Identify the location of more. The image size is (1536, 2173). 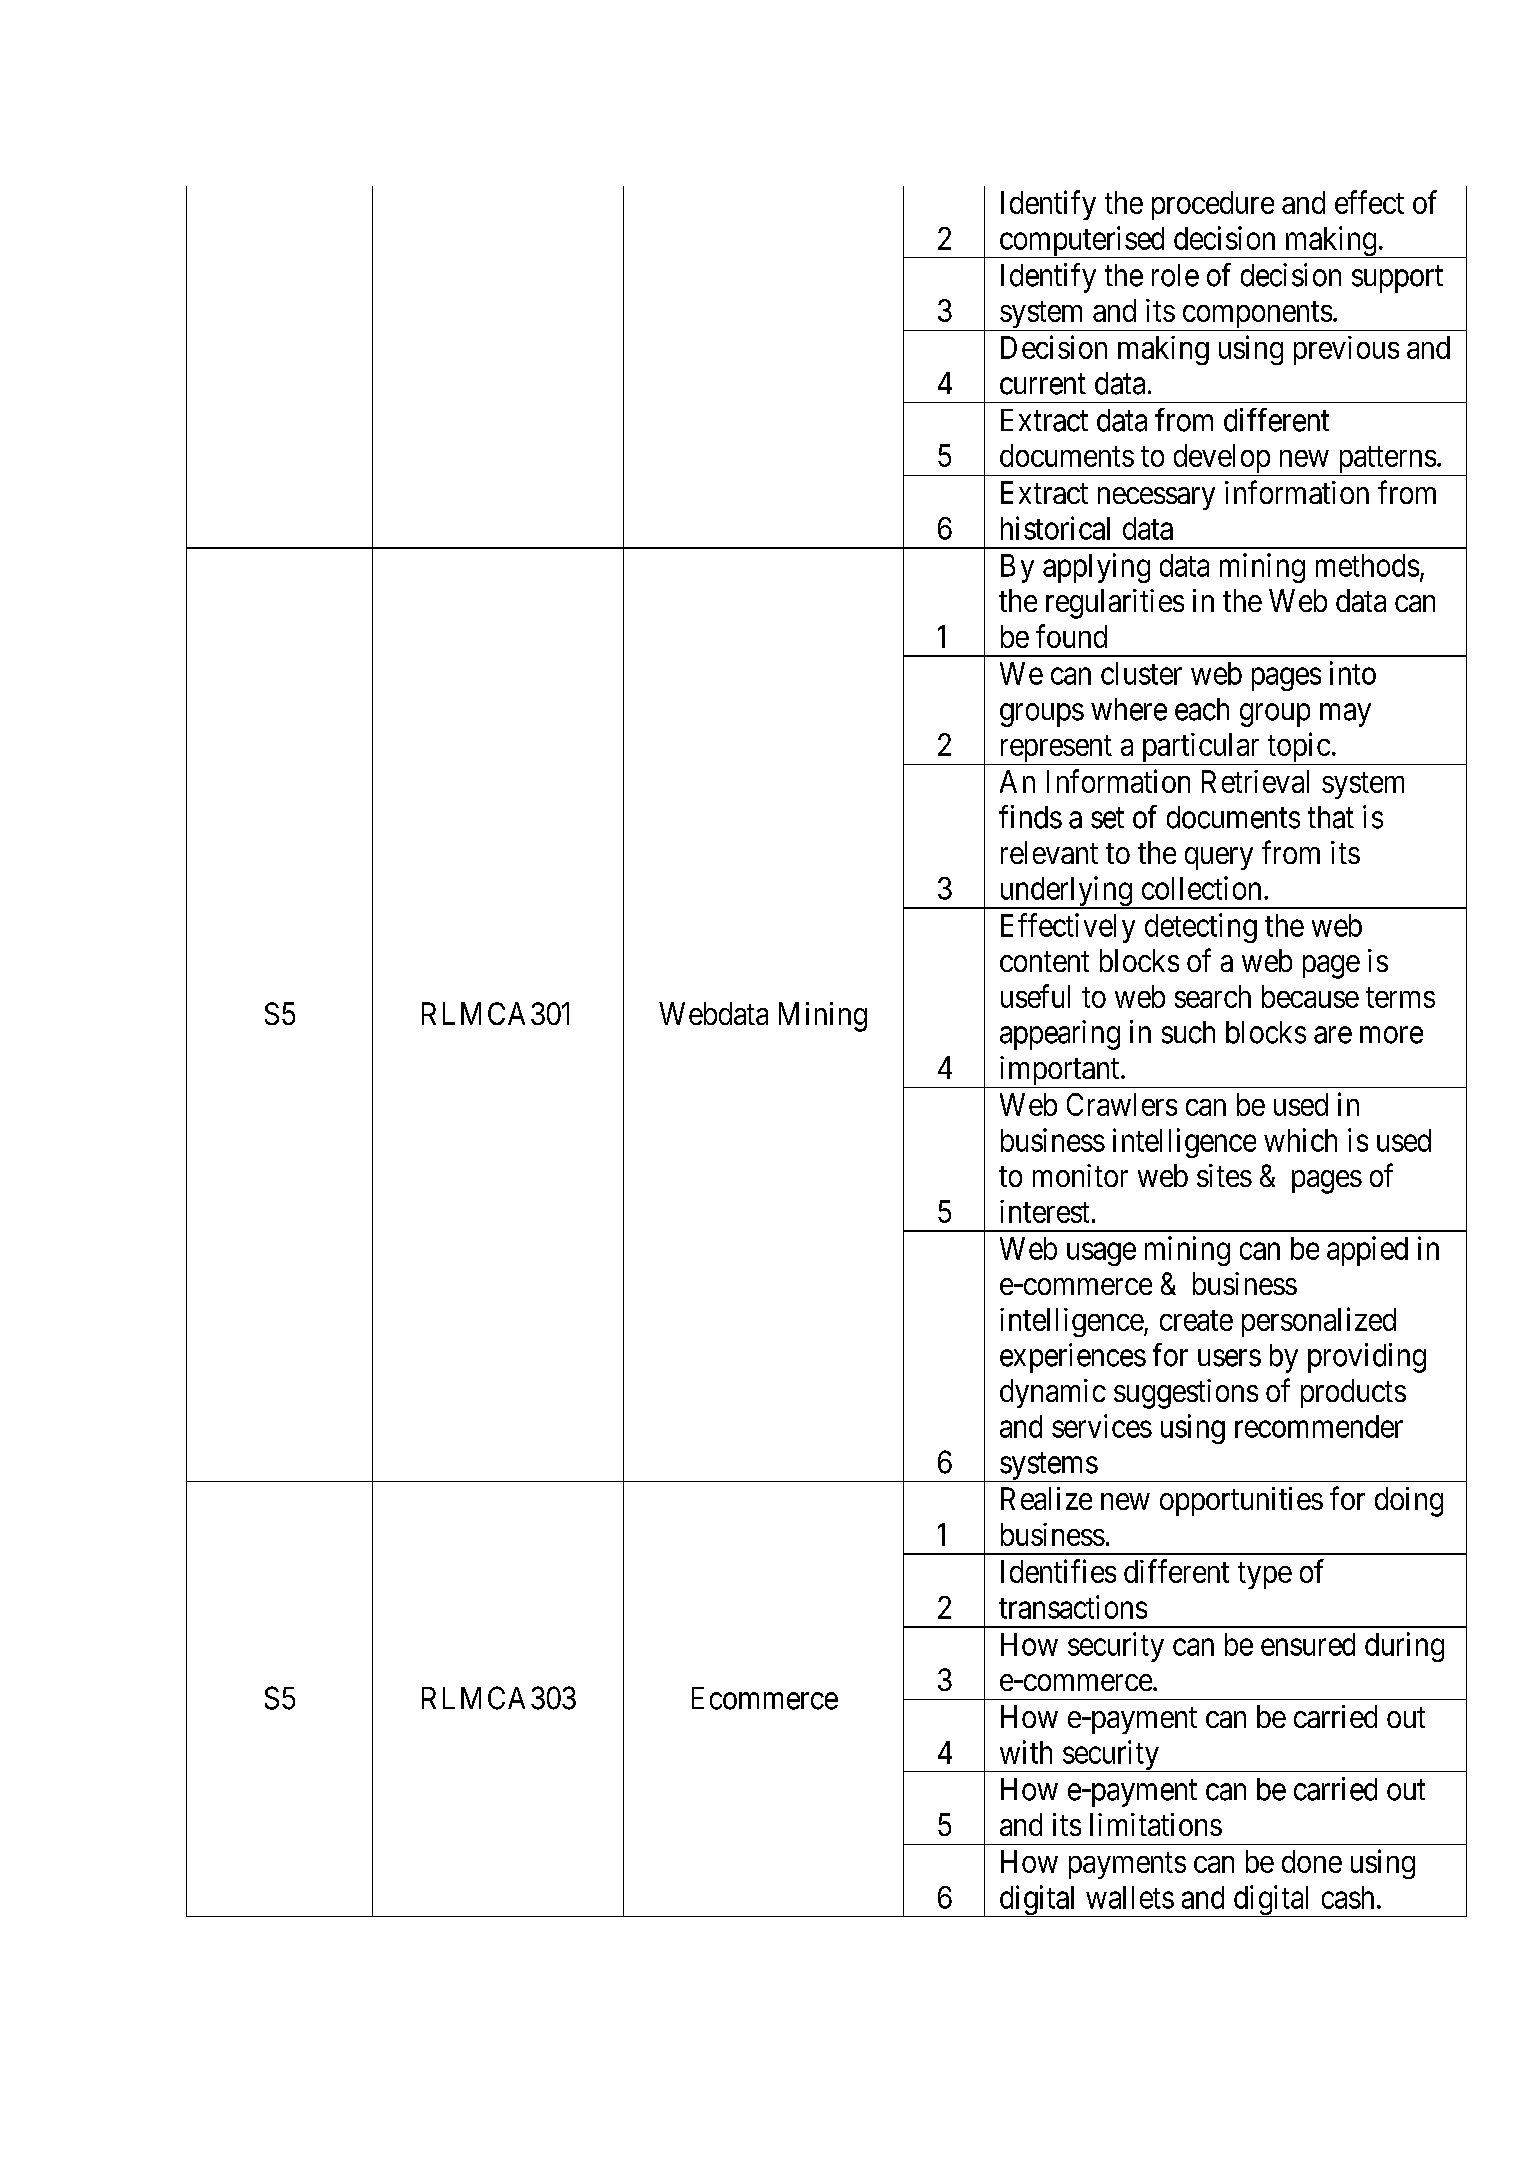
(1391, 1035).
